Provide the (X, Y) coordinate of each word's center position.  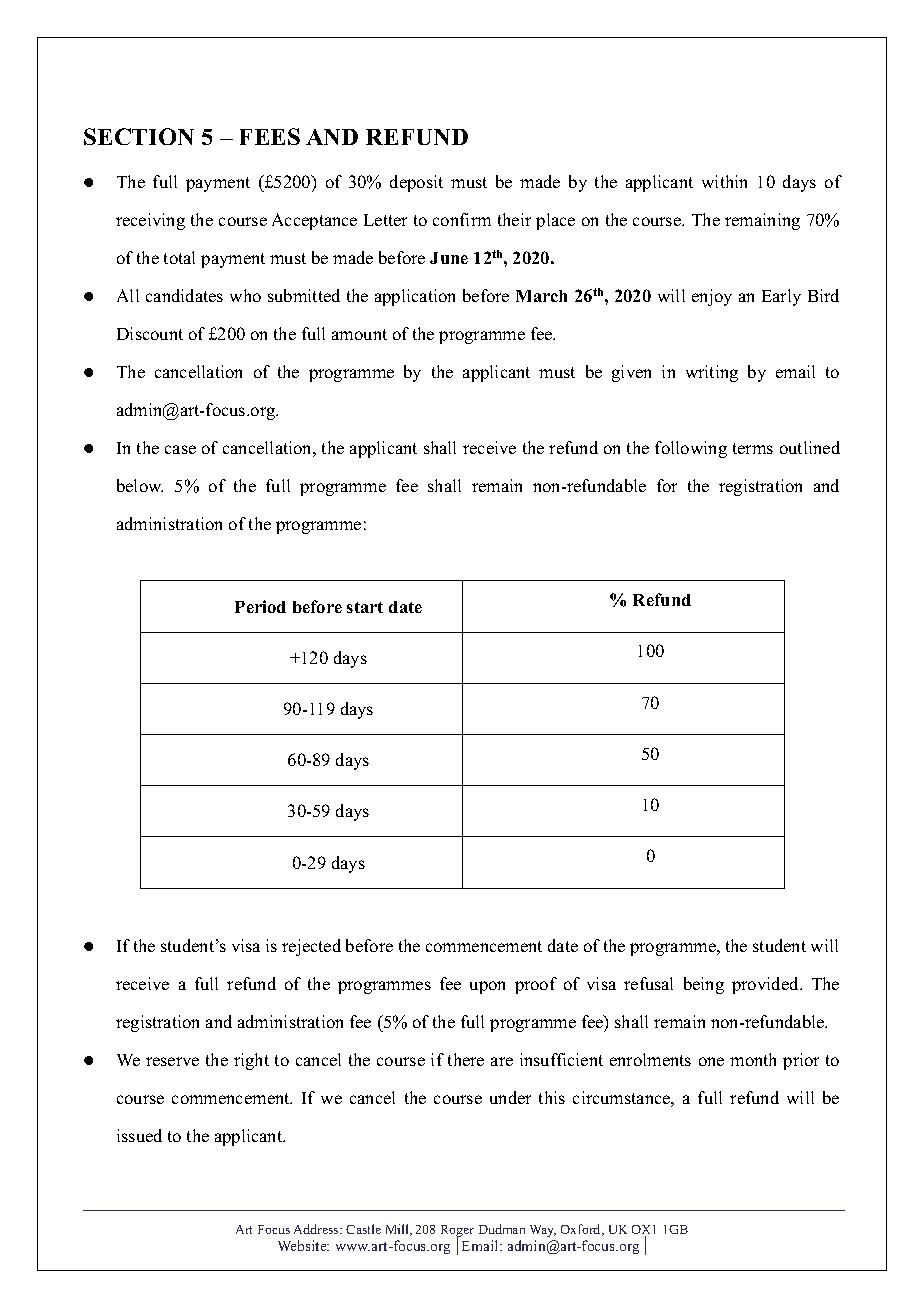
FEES (270, 136)
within (724, 181)
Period (260, 606)
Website (303, 1245)
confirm (462, 219)
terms (753, 448)
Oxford (582, 1230)
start (365, 607)
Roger (457, 1232)
